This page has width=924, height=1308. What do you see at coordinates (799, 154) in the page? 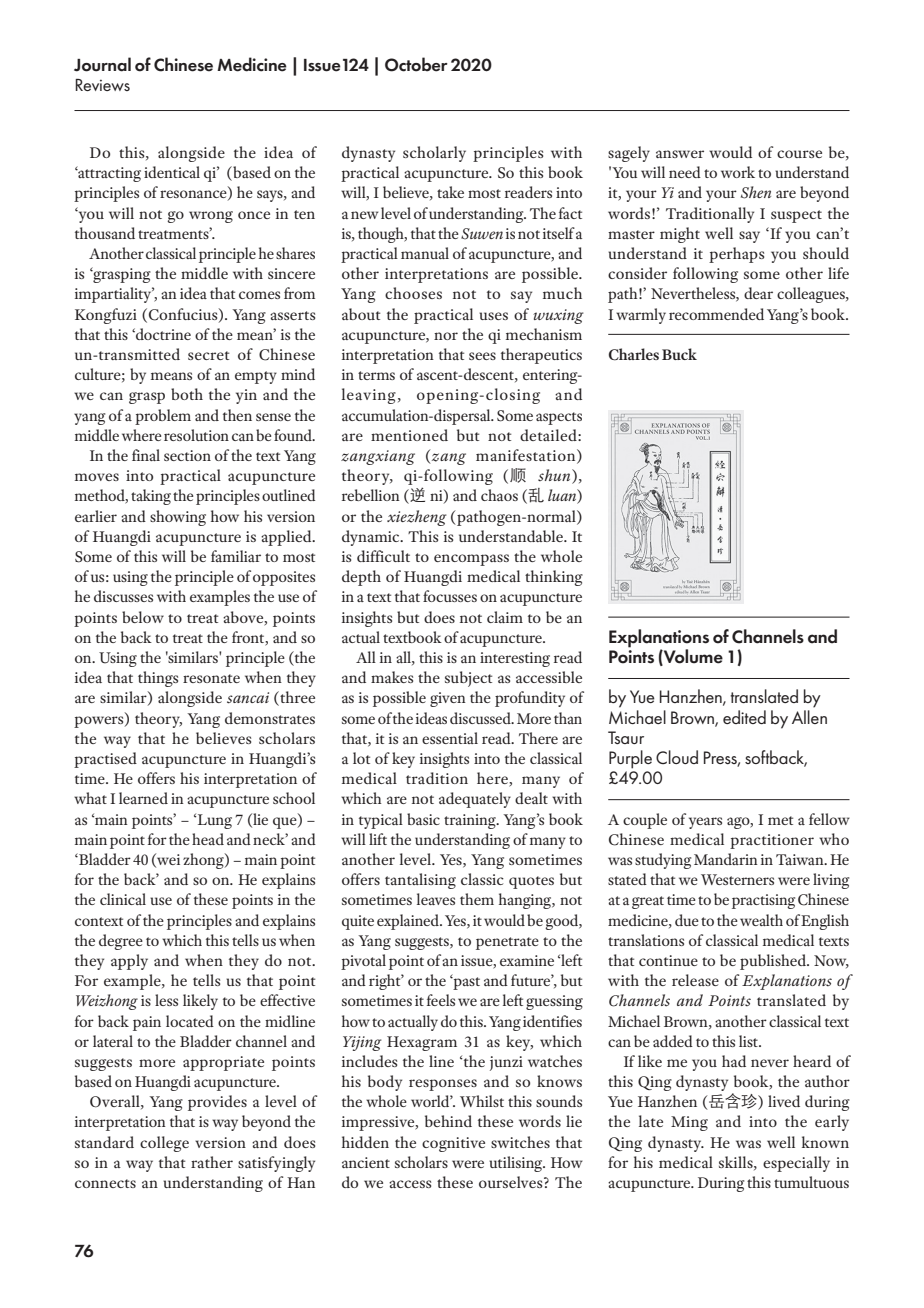
I see `course` at bounding box center [799, 154].
